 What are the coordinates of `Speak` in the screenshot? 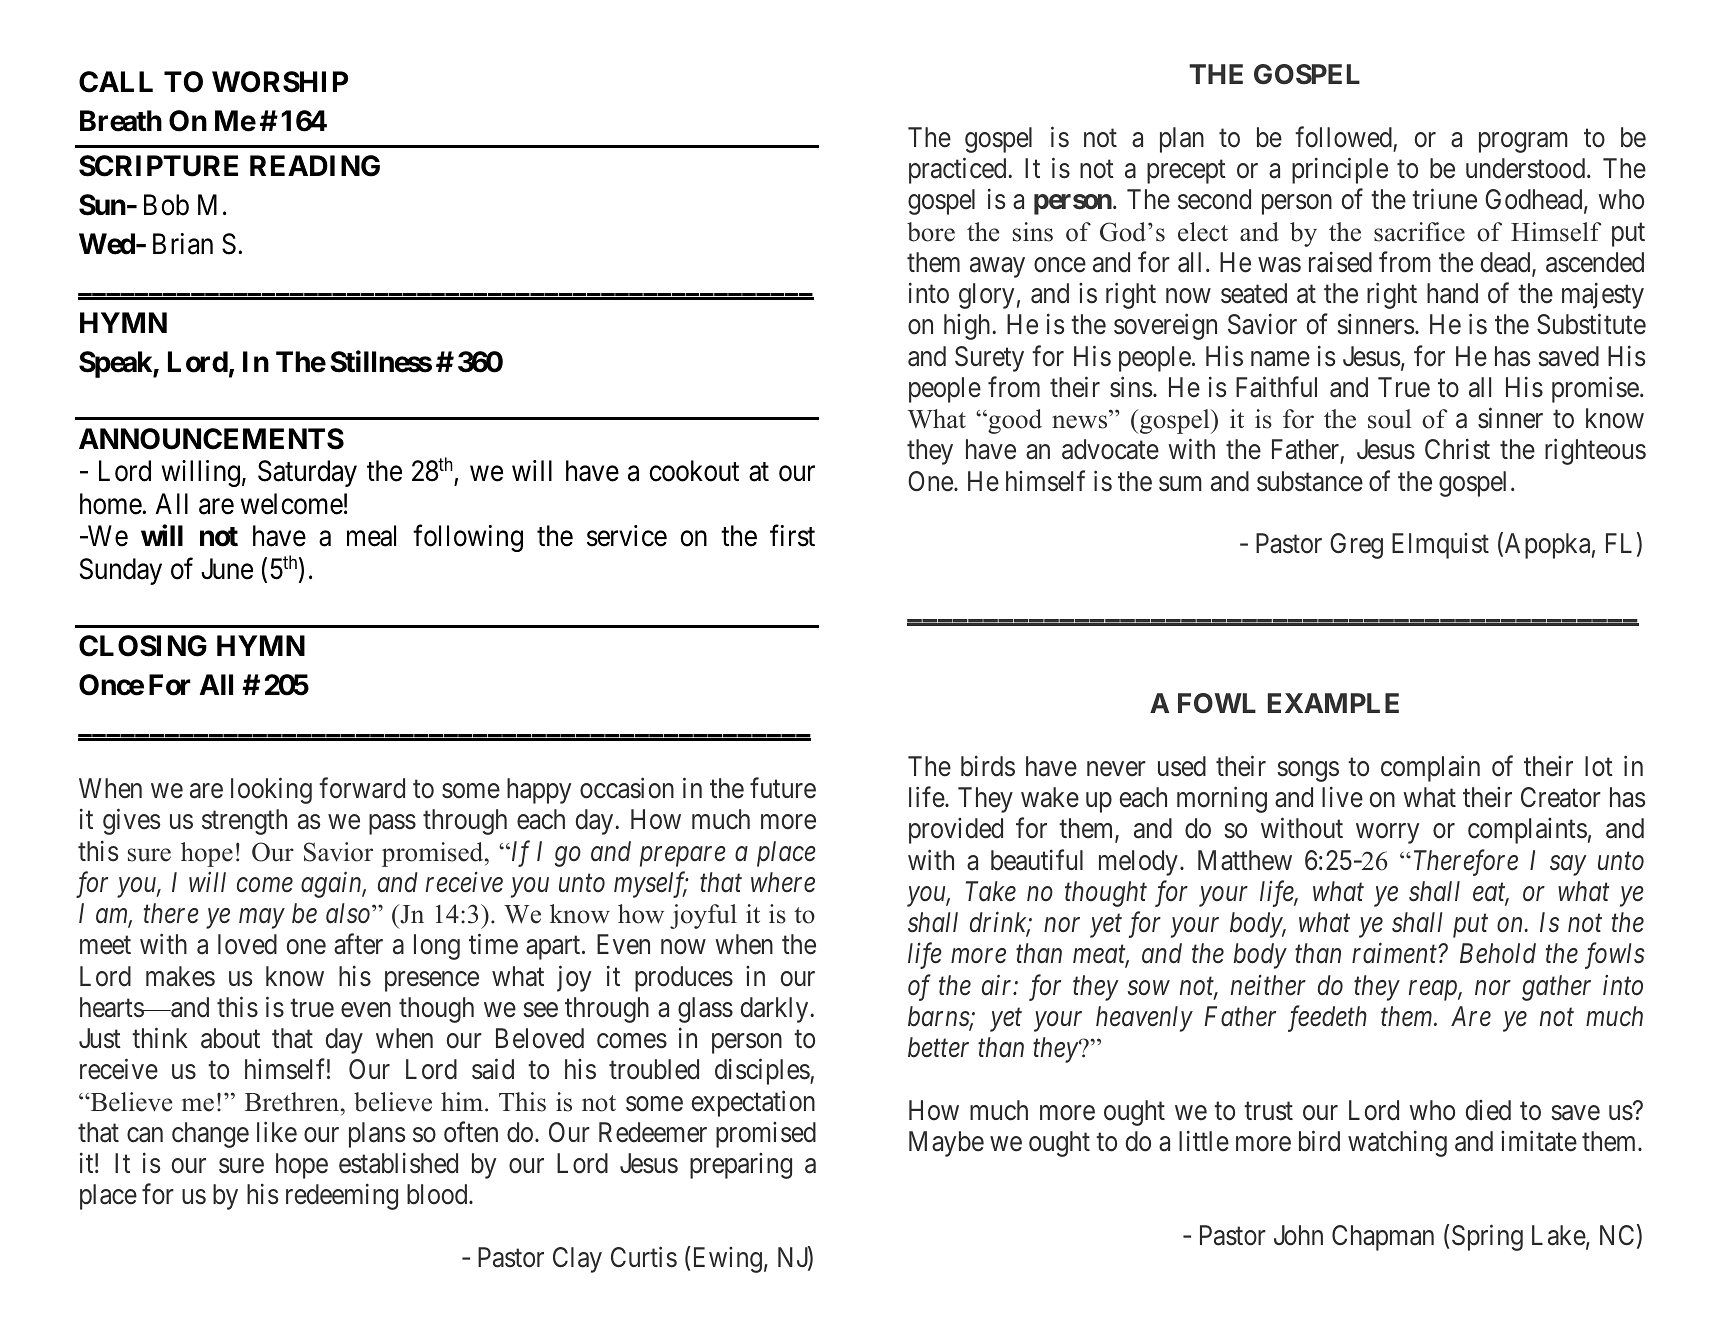 It's located at (116, 364).
